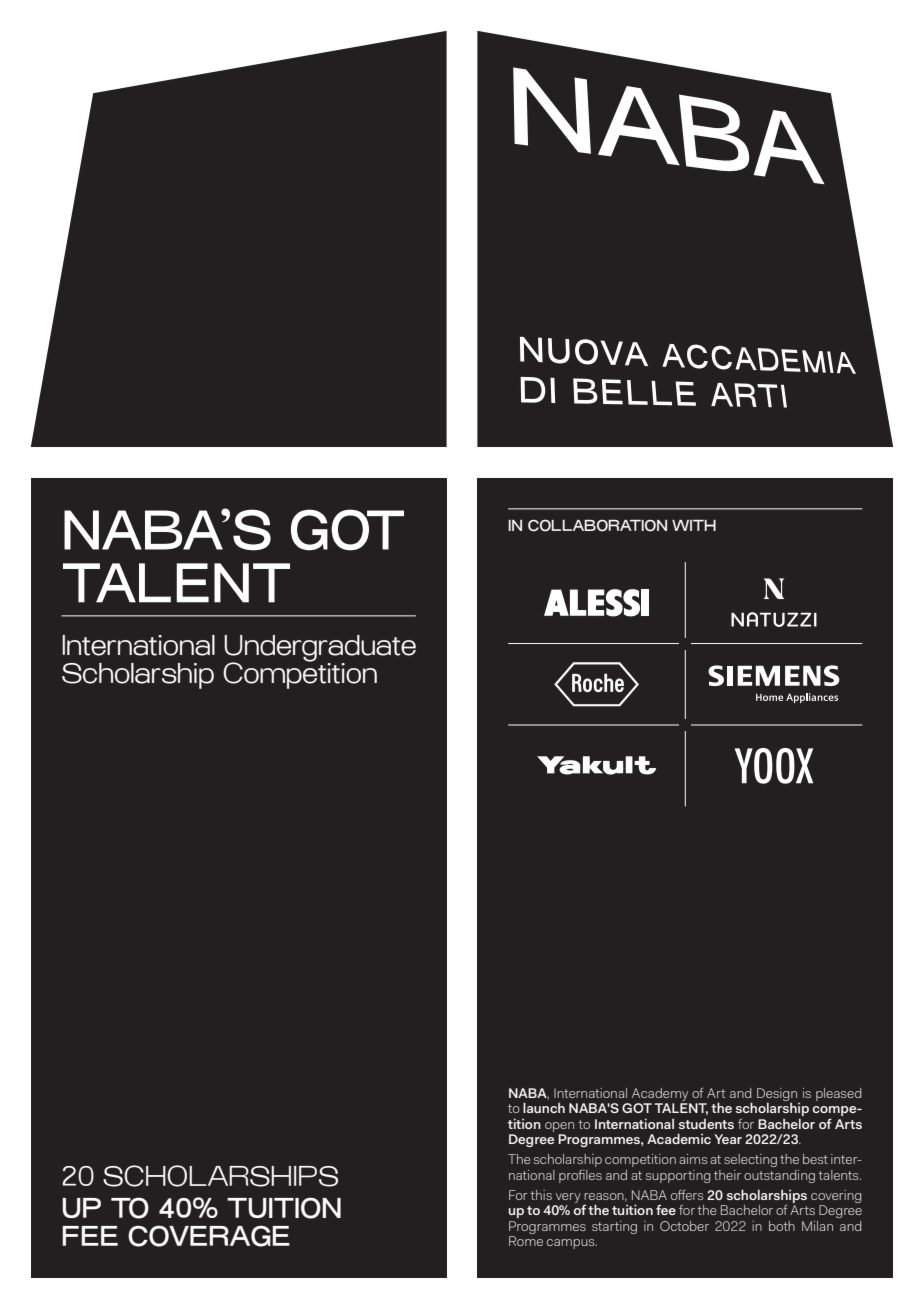  I want to click on Undergraduate, so click(320, 649).
